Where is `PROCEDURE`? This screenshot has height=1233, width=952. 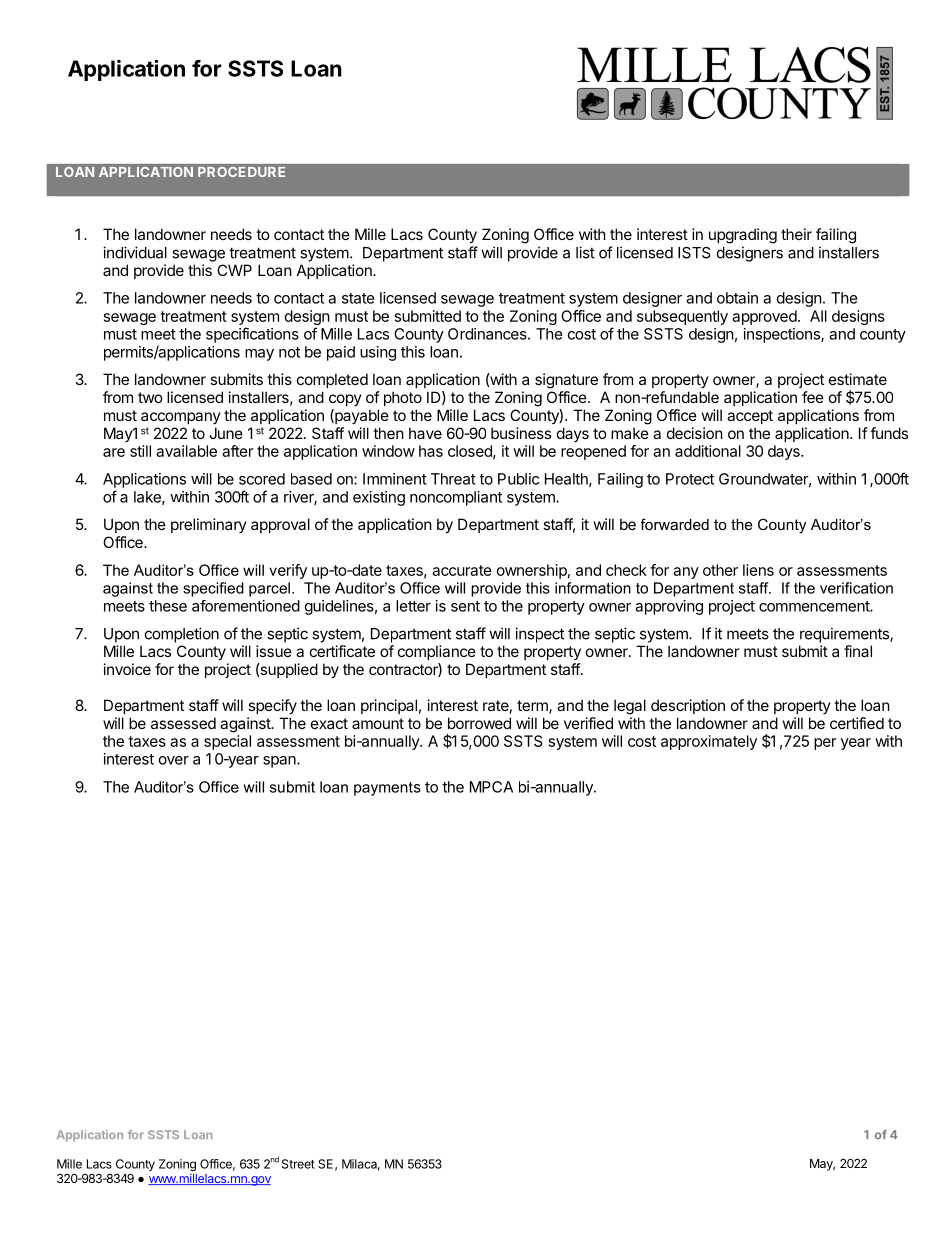 PROCEDURE is located at coordinates (241, 172).
